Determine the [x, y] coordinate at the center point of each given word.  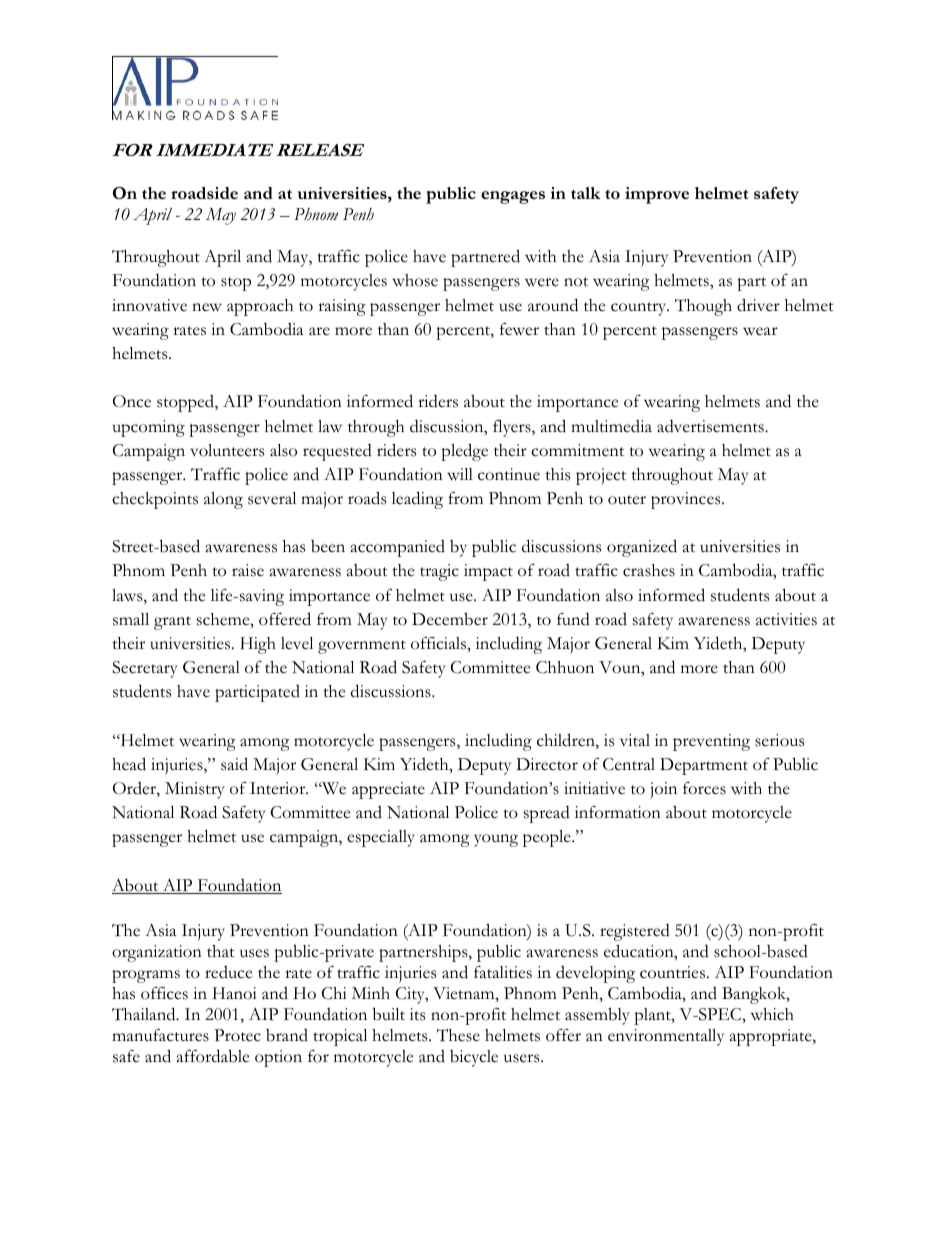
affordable [213, 1056]
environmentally [666, 1037]
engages [513, 197]
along [223, 500]
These [458, 1035]
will [460, 474]
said [234, 764]
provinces [687, 500]
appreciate [388, 790]
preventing [711, 742]
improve [657, 195]
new [207, 307]
